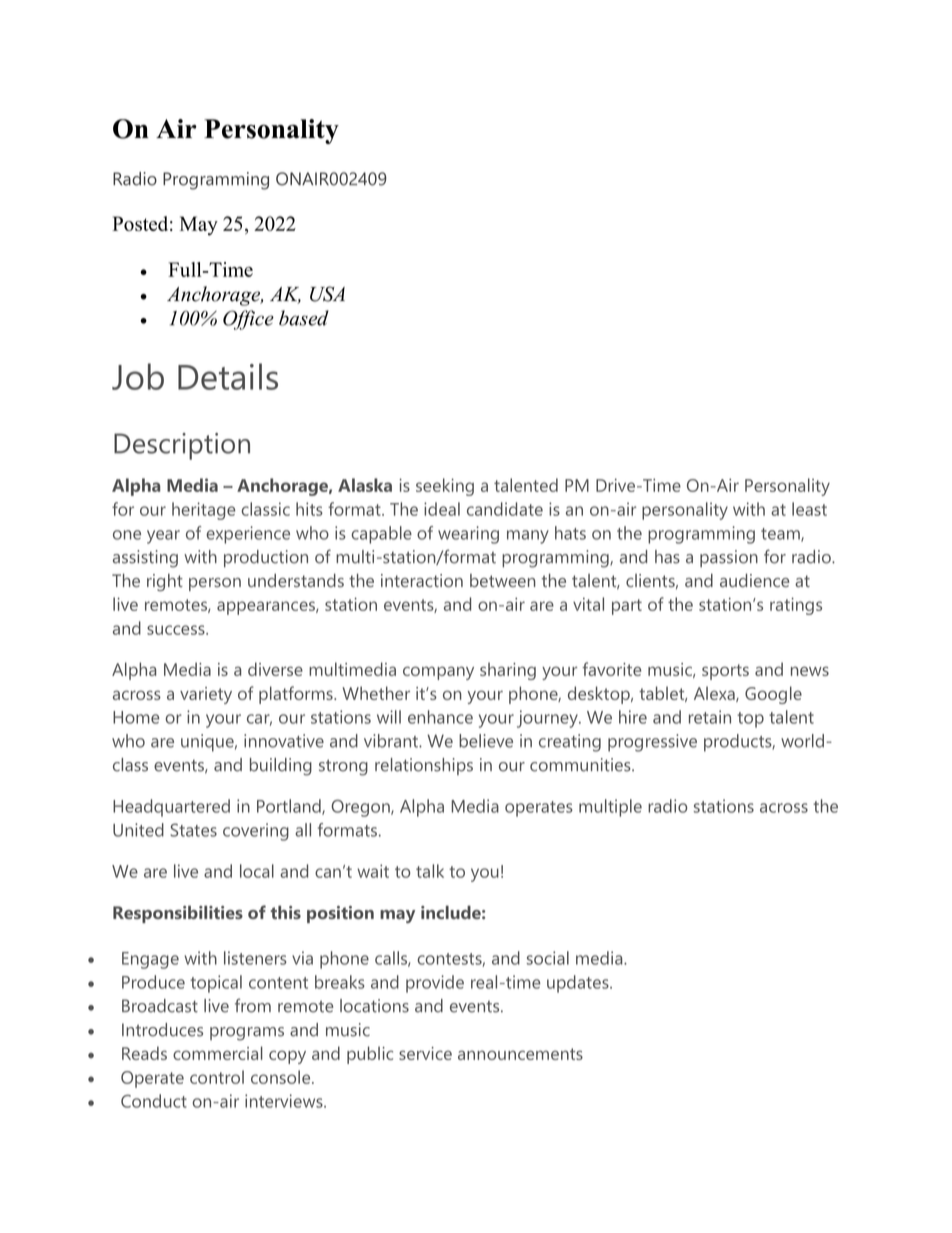  What do you see at coordinates (248, 320) in the screenshot?
I see `Office` at bounding box center [248, 320].
